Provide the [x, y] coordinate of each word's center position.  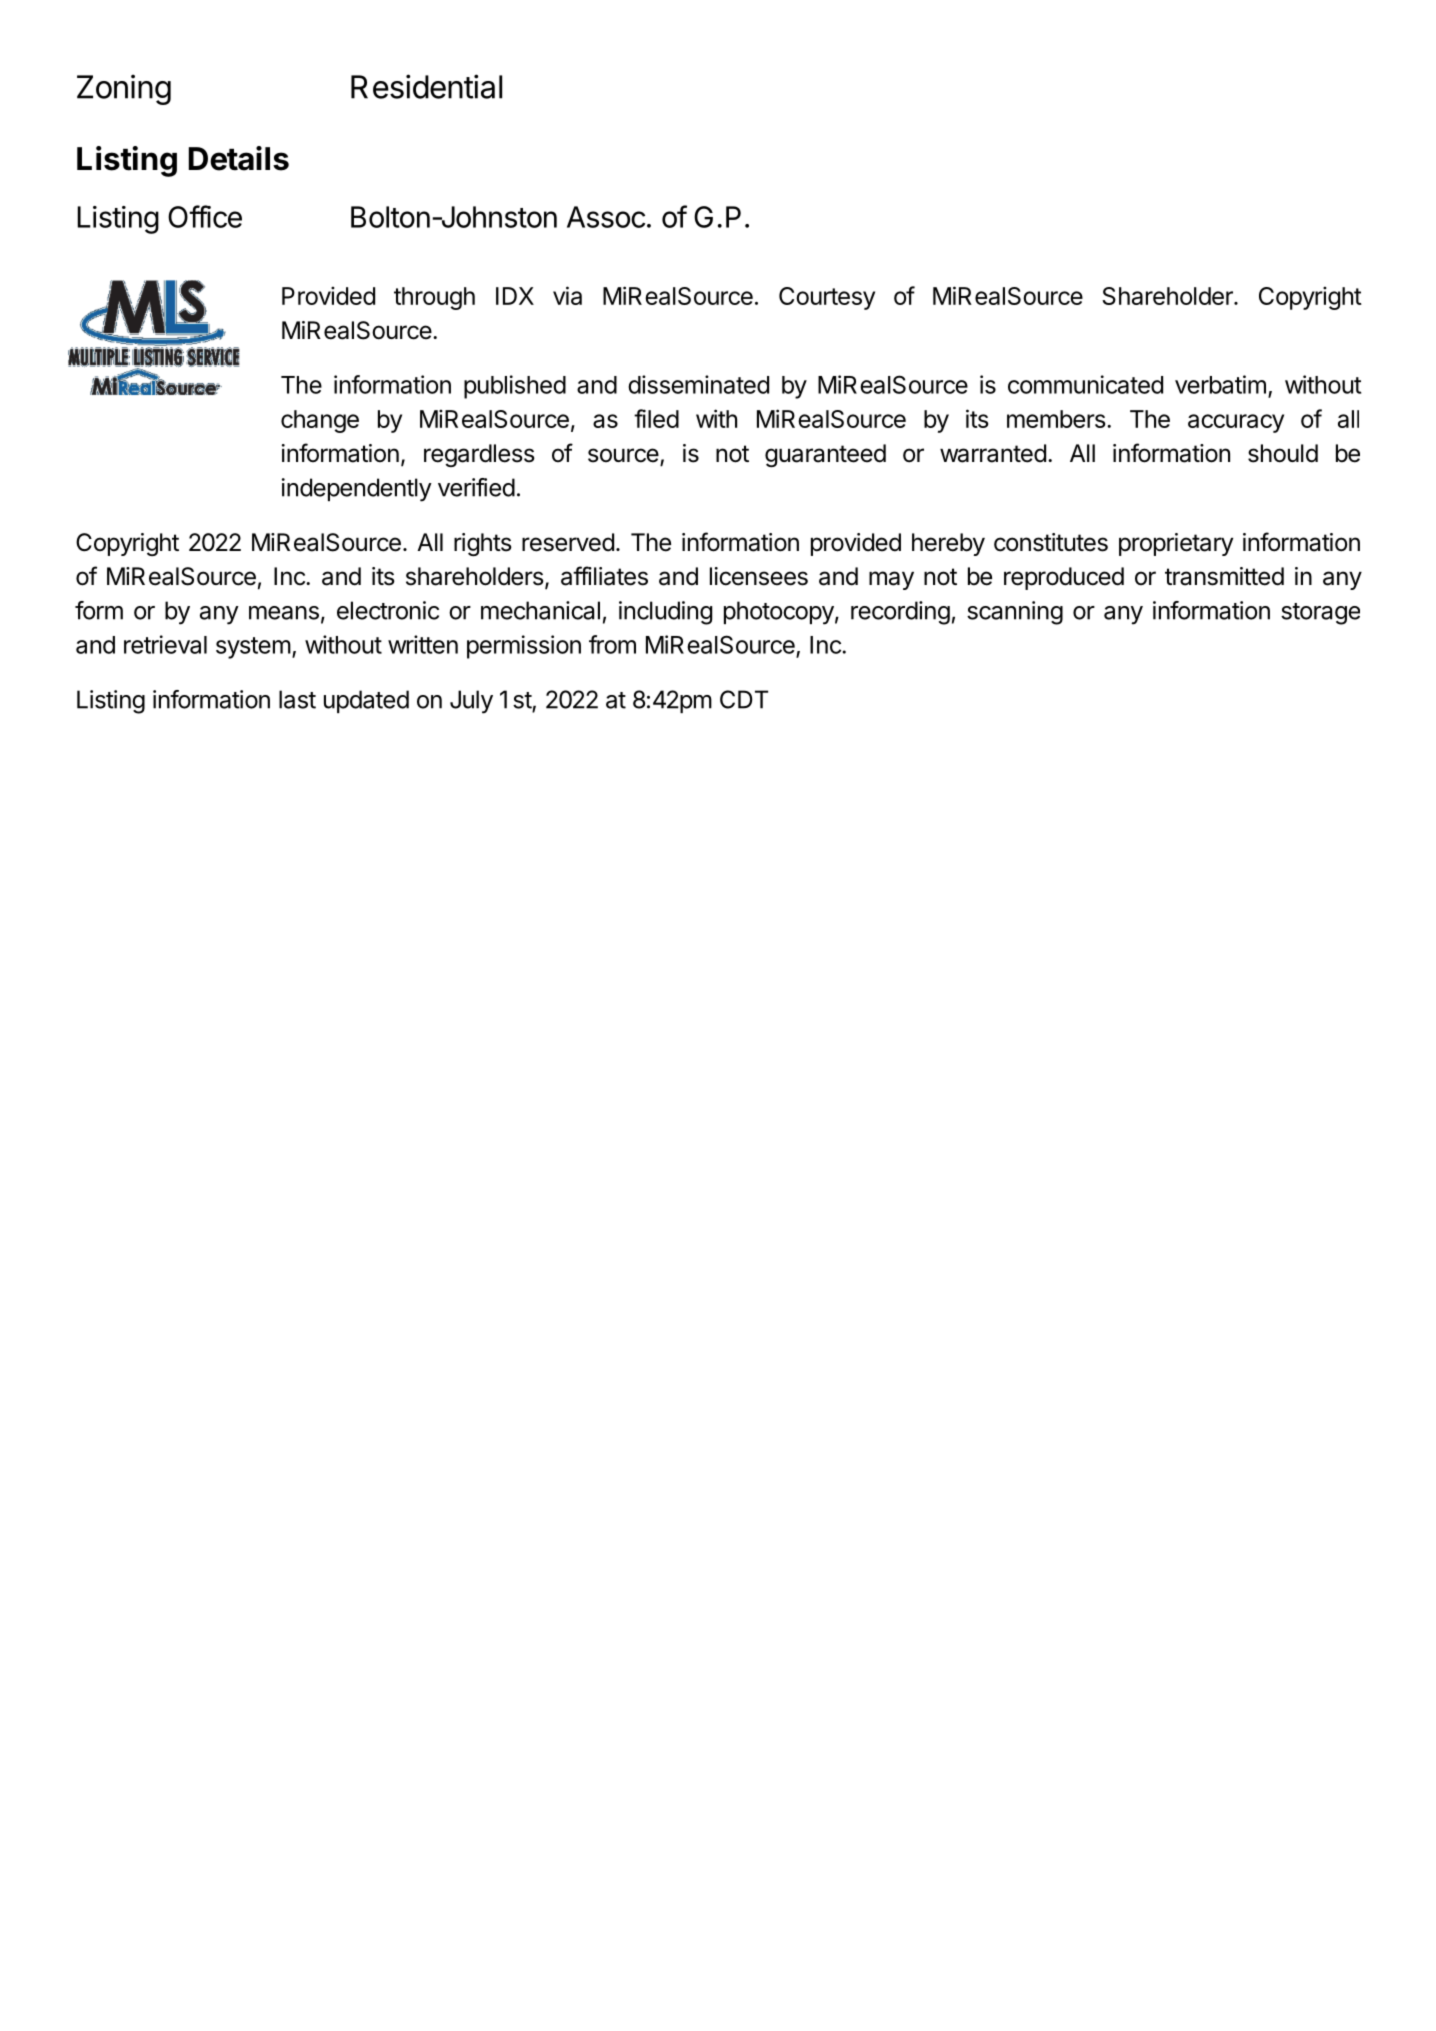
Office [205, 216]
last [297, 699]
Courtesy [827, 298]
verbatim [1220, 384]
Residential [426, 86]
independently [357, 490]
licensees [759, 576]
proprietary [1176, 544]
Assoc [606, 217]
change [320, 421]
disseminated [698, 384]
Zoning [124, 89]
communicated [1085, 384]
